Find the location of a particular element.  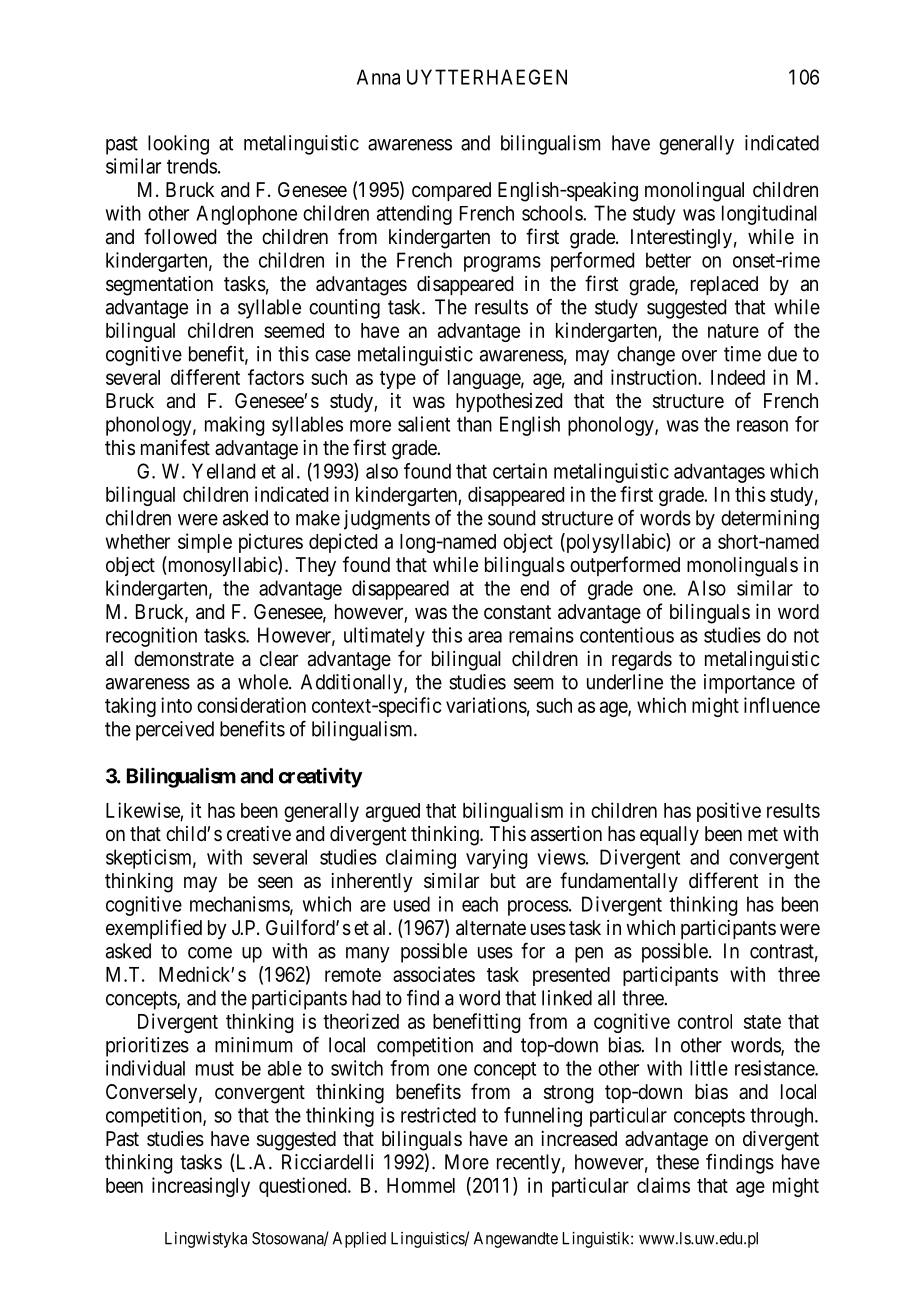

claims is located at coordinates (663, 1185).
